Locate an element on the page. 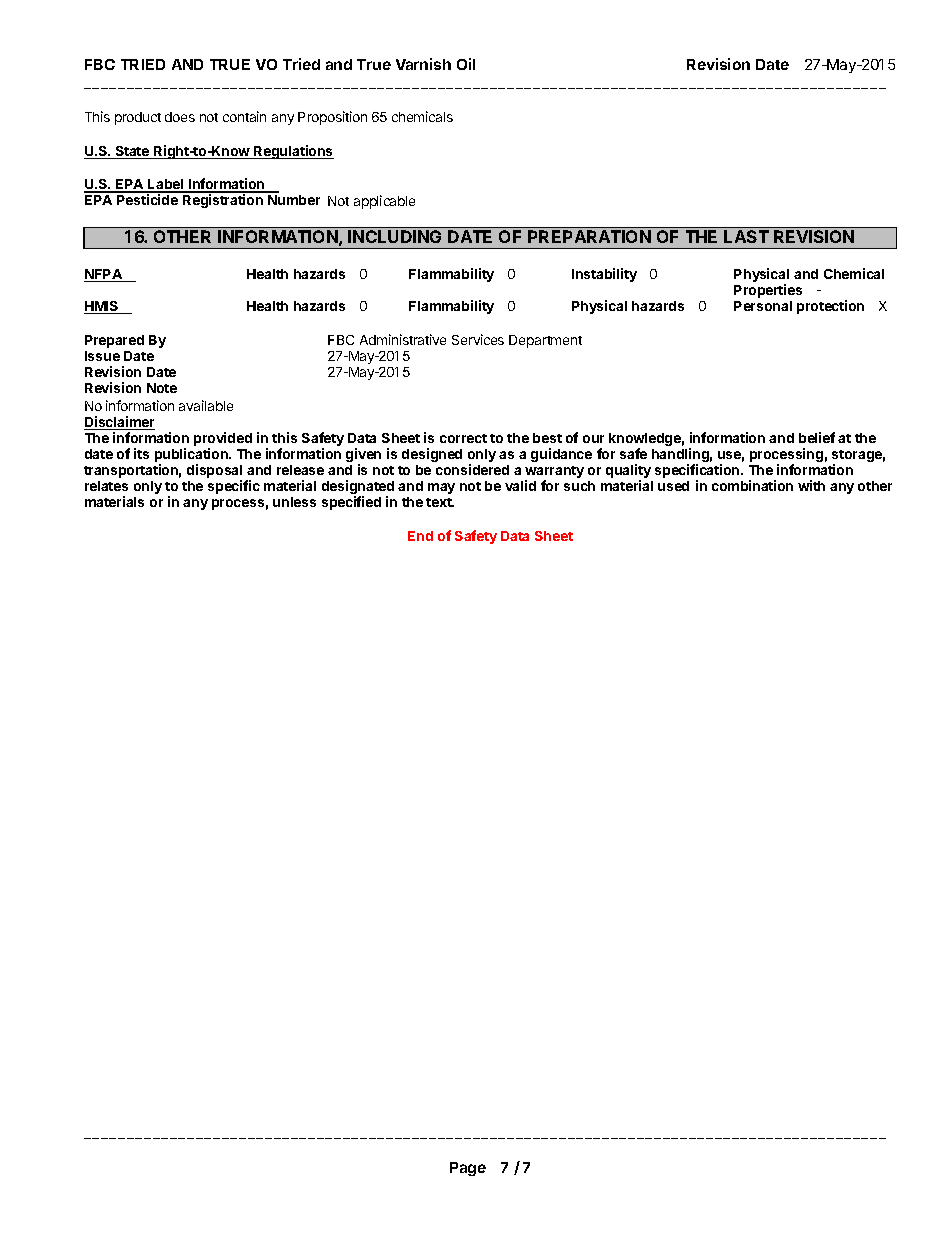  LAST is located at coordinates (746, 236).
